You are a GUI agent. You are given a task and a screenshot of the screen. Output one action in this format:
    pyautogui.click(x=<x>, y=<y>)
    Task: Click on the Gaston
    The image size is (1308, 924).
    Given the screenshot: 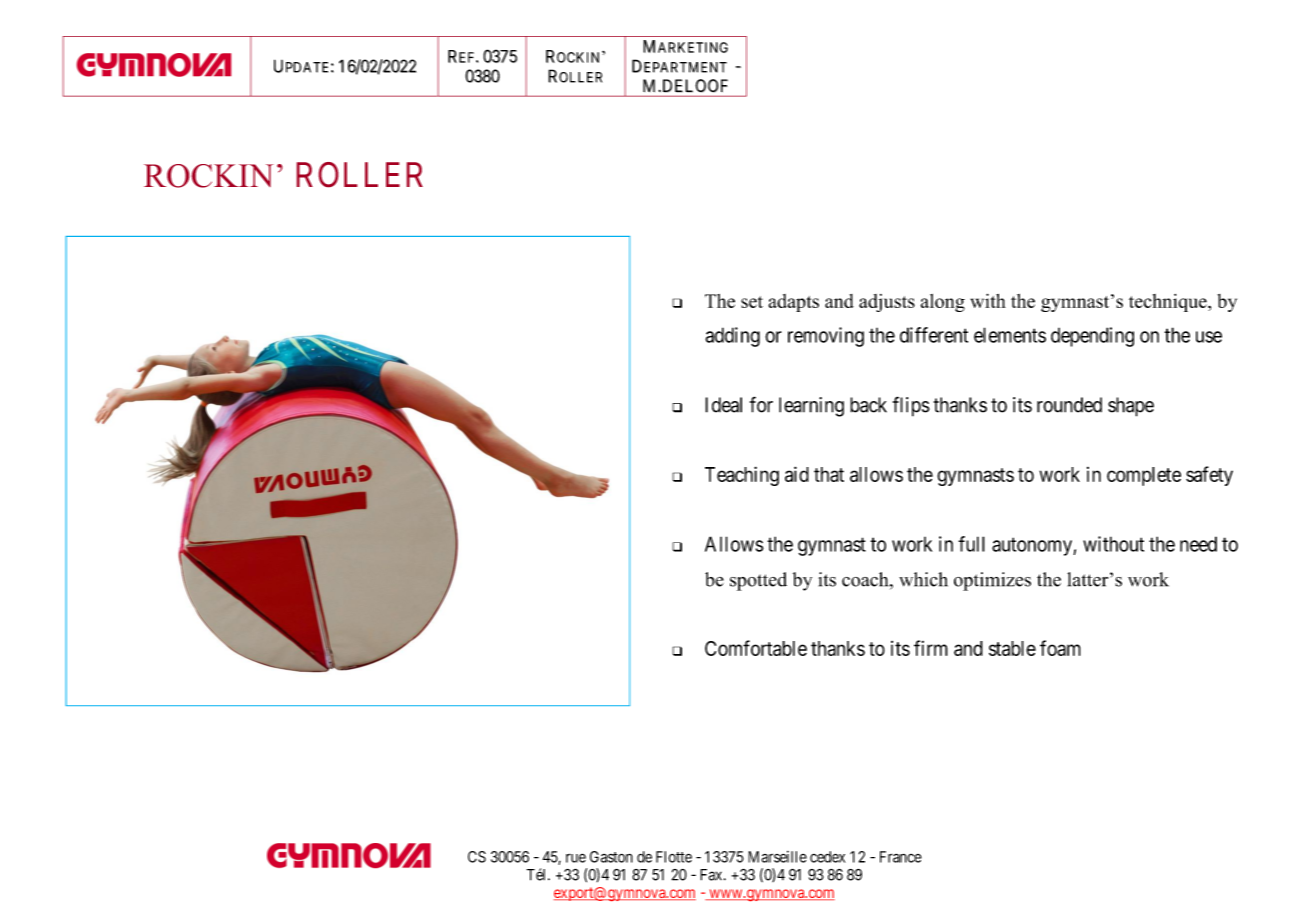 What is the action you would take?
    pyautogui.click(x=611, y=857)
